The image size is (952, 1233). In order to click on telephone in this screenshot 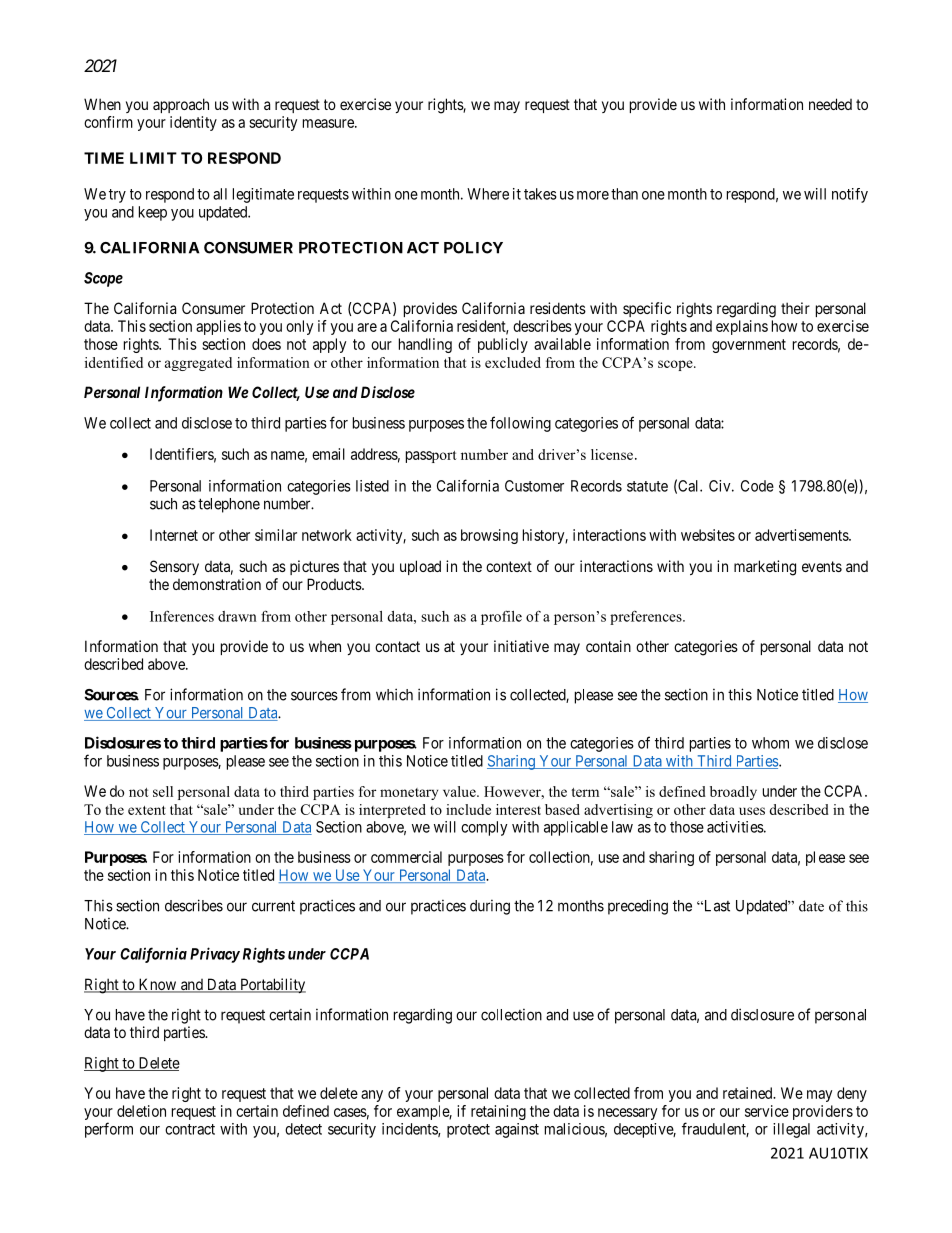, I will do `click(229, 505)`.
